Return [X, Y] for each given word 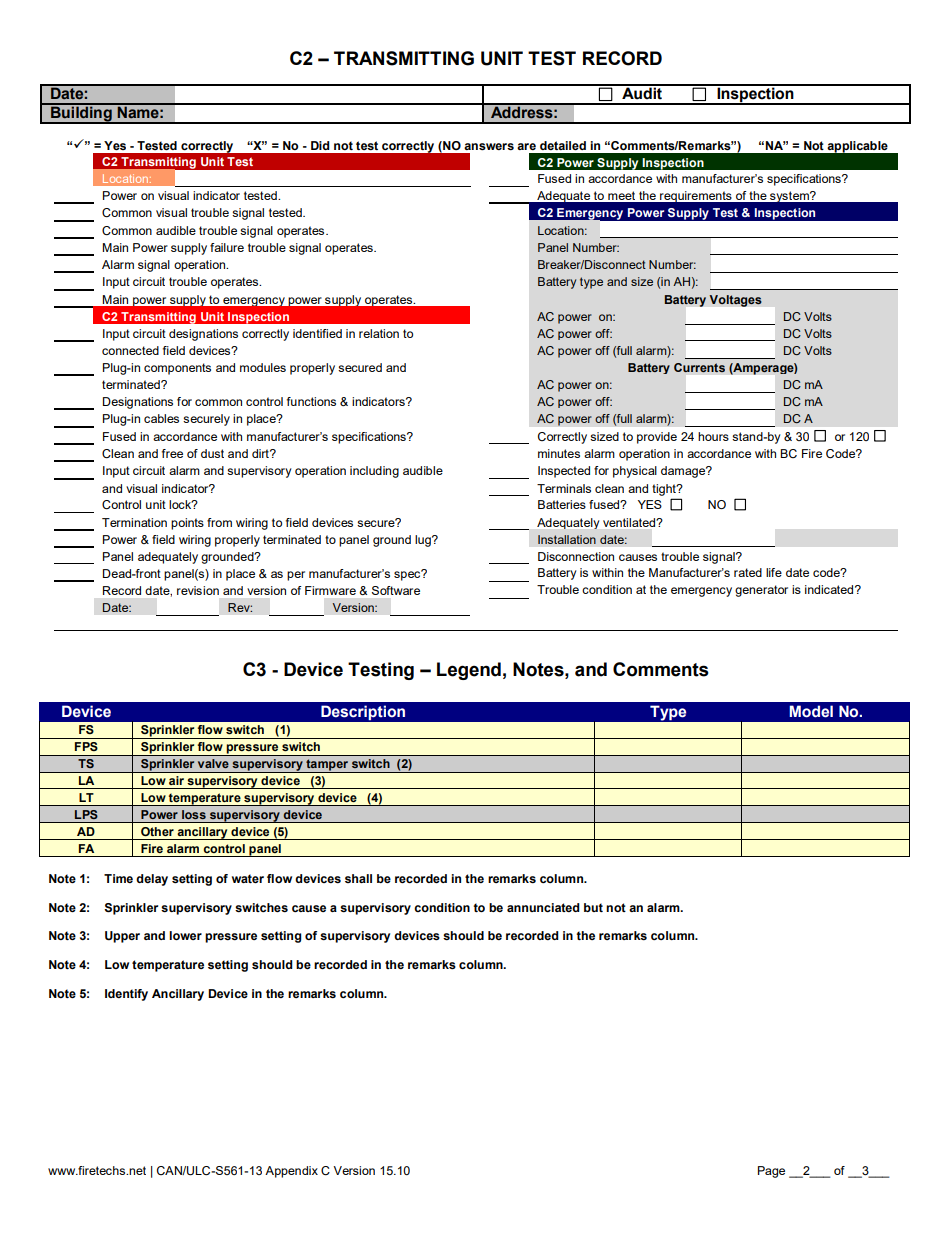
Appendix [291, 1172]
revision [198, 590]
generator [761, 591]
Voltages [735, 301]
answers [489, 147]
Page [771, 1172]
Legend [469, 671]
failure [227, 247]
